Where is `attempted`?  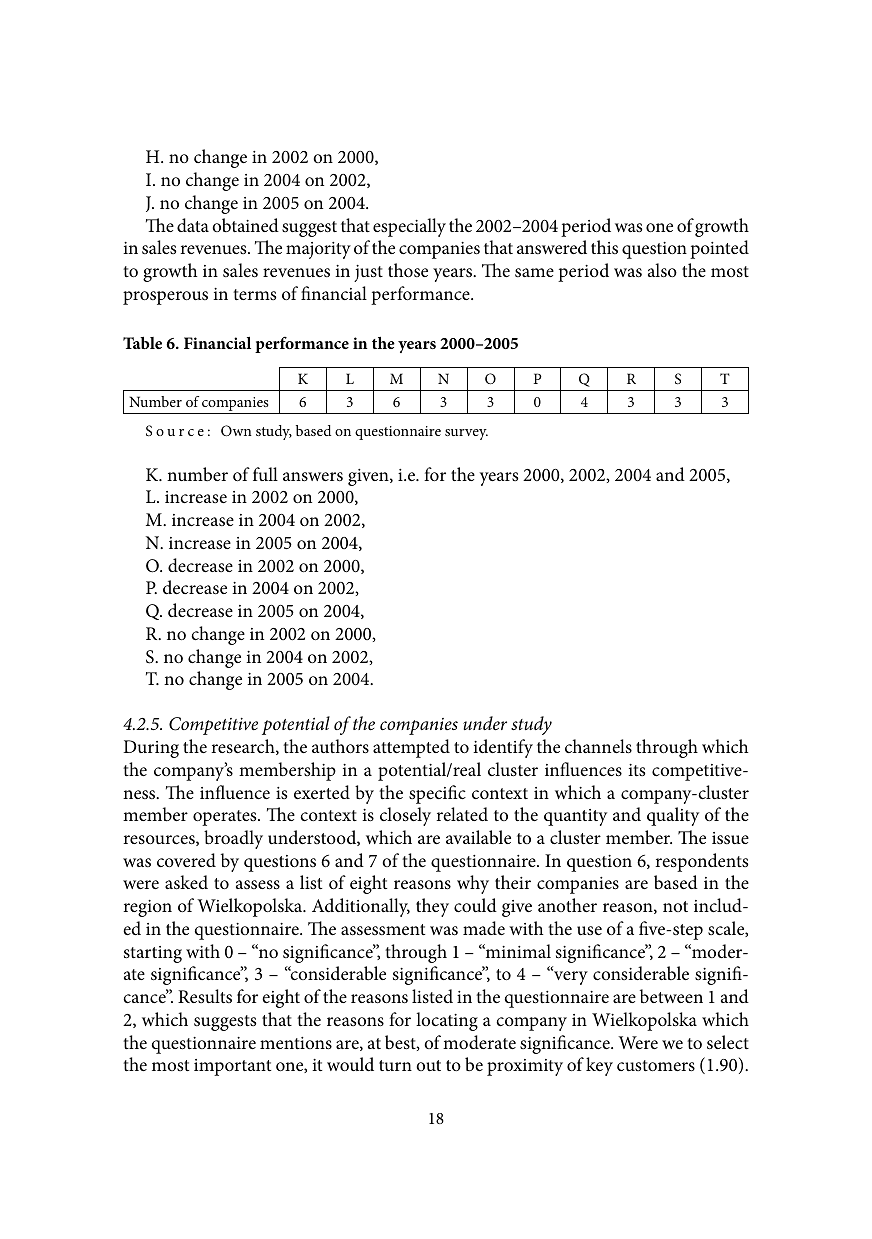
attempted is located at coordinates (411, 748).
